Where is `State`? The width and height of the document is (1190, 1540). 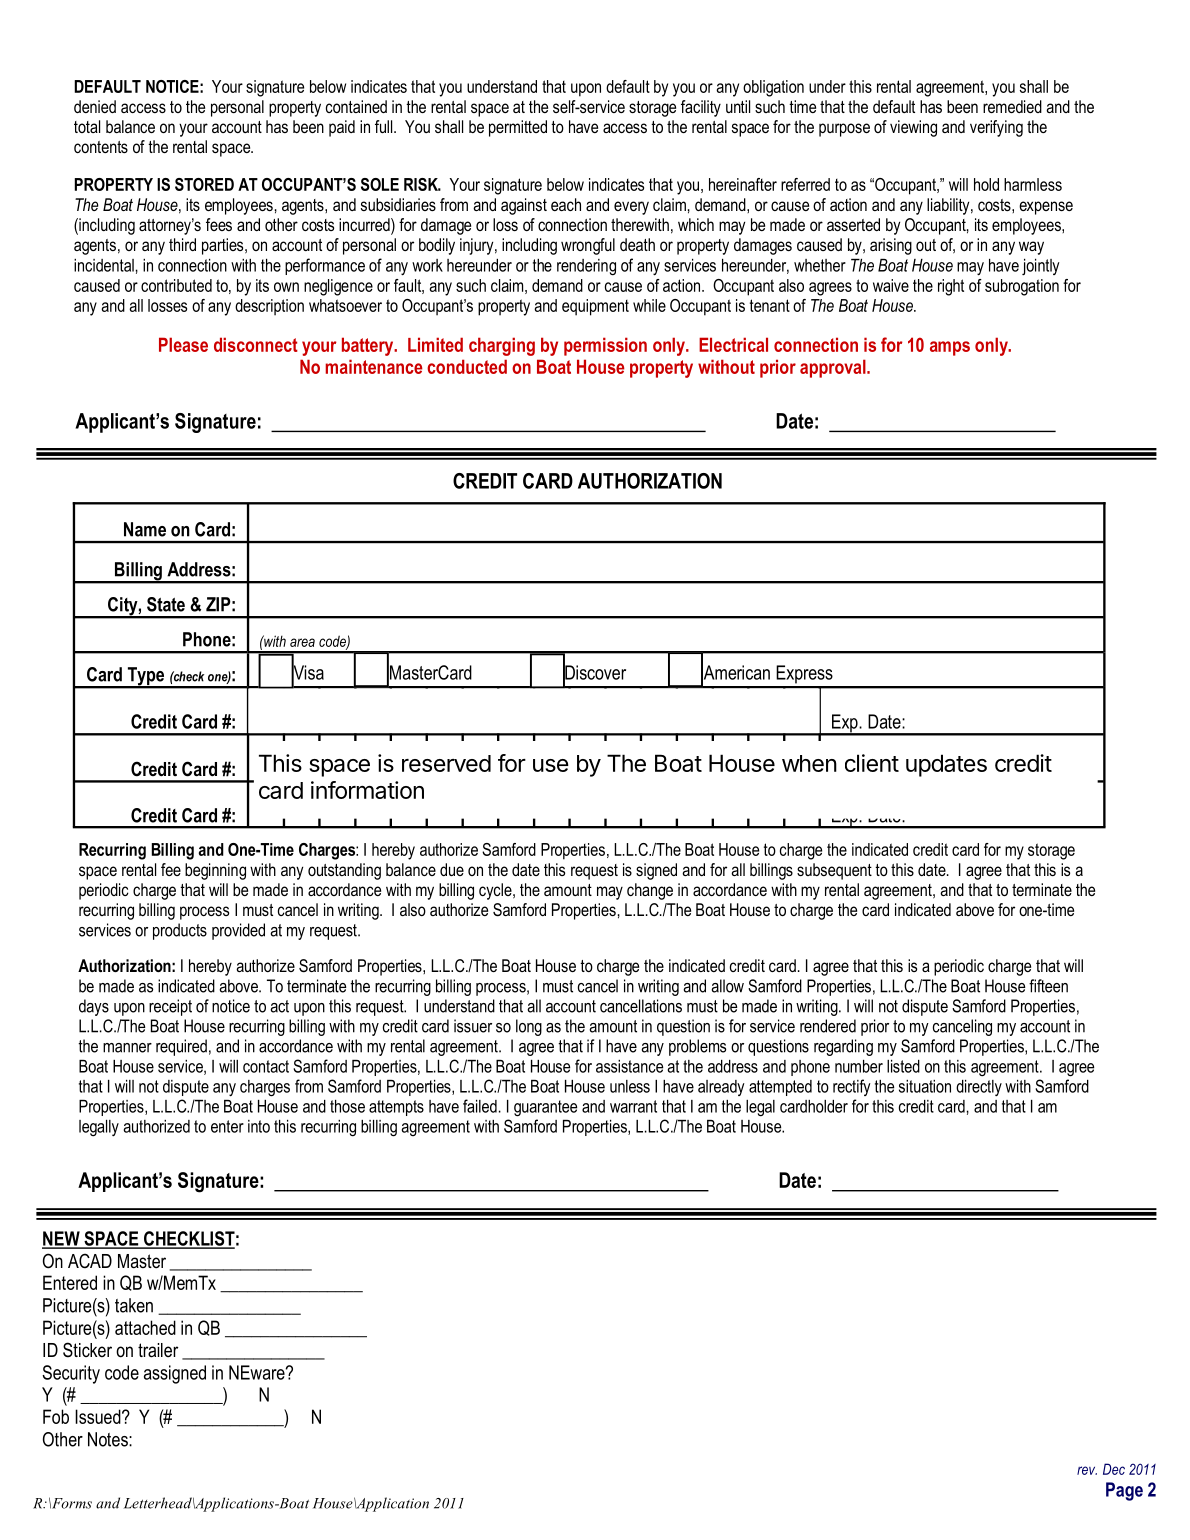 State is located at coordinates (166, 604).
